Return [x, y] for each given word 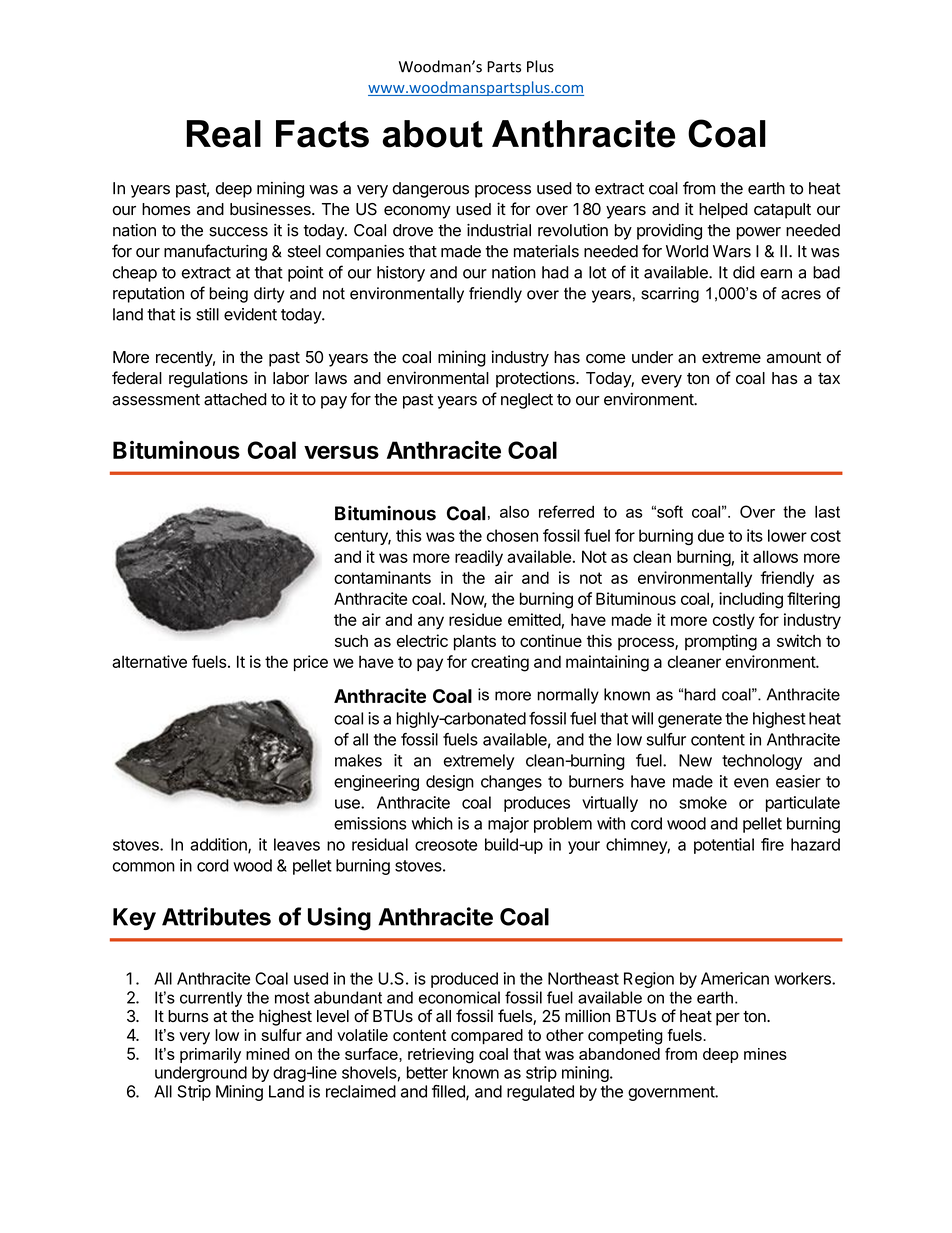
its [755, 535]
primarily [210, 1055]
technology [762, 762]
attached [235, 399]
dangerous [431, 190]
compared [487, 1036]
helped [723, 211]
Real [224, 134]
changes [511, 783]
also [514, 512]
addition [219, 845]
